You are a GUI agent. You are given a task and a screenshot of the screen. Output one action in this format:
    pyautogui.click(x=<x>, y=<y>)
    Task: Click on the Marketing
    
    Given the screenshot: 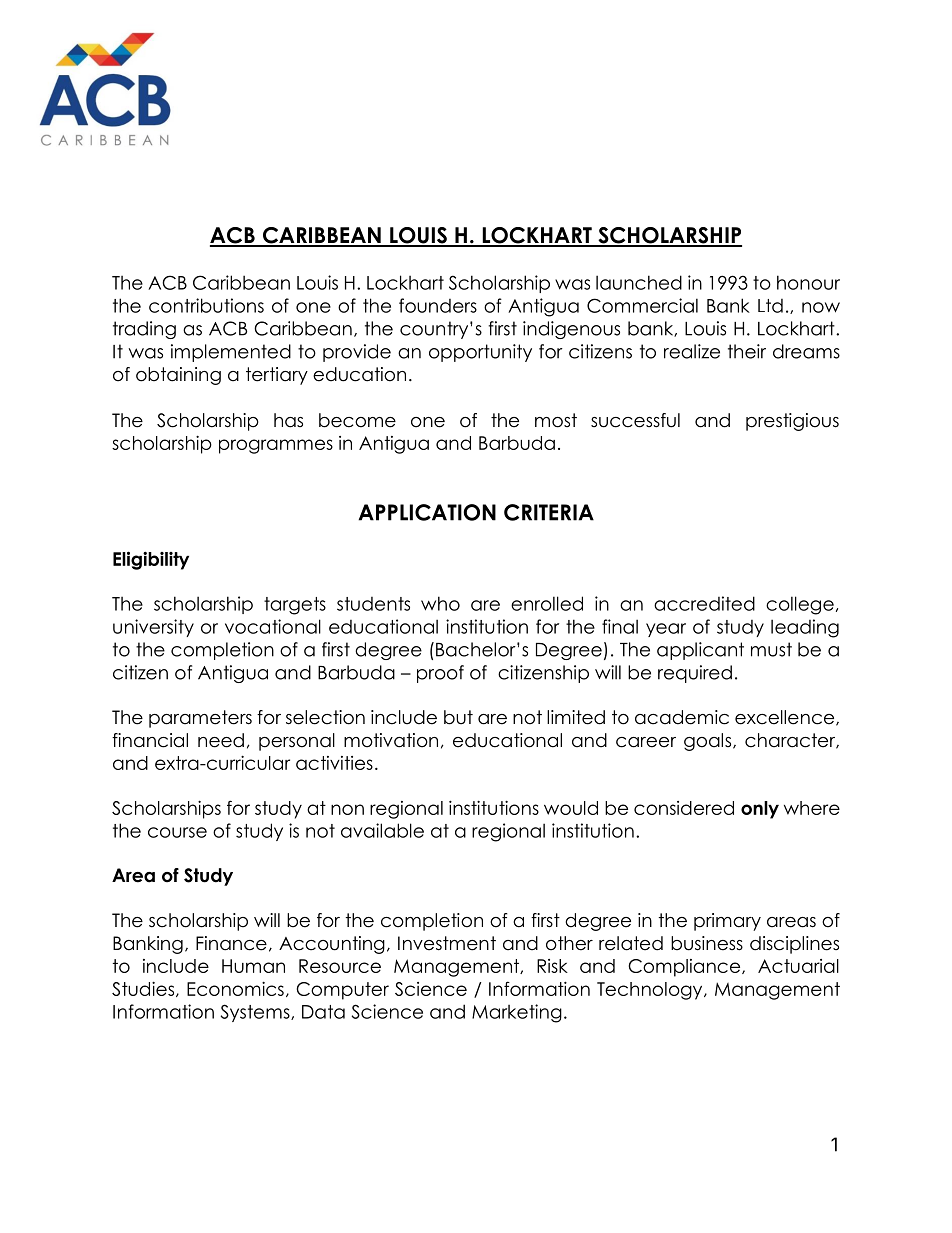 What is the action you would take?
    pyautogui.click(x=517, y=1013)
